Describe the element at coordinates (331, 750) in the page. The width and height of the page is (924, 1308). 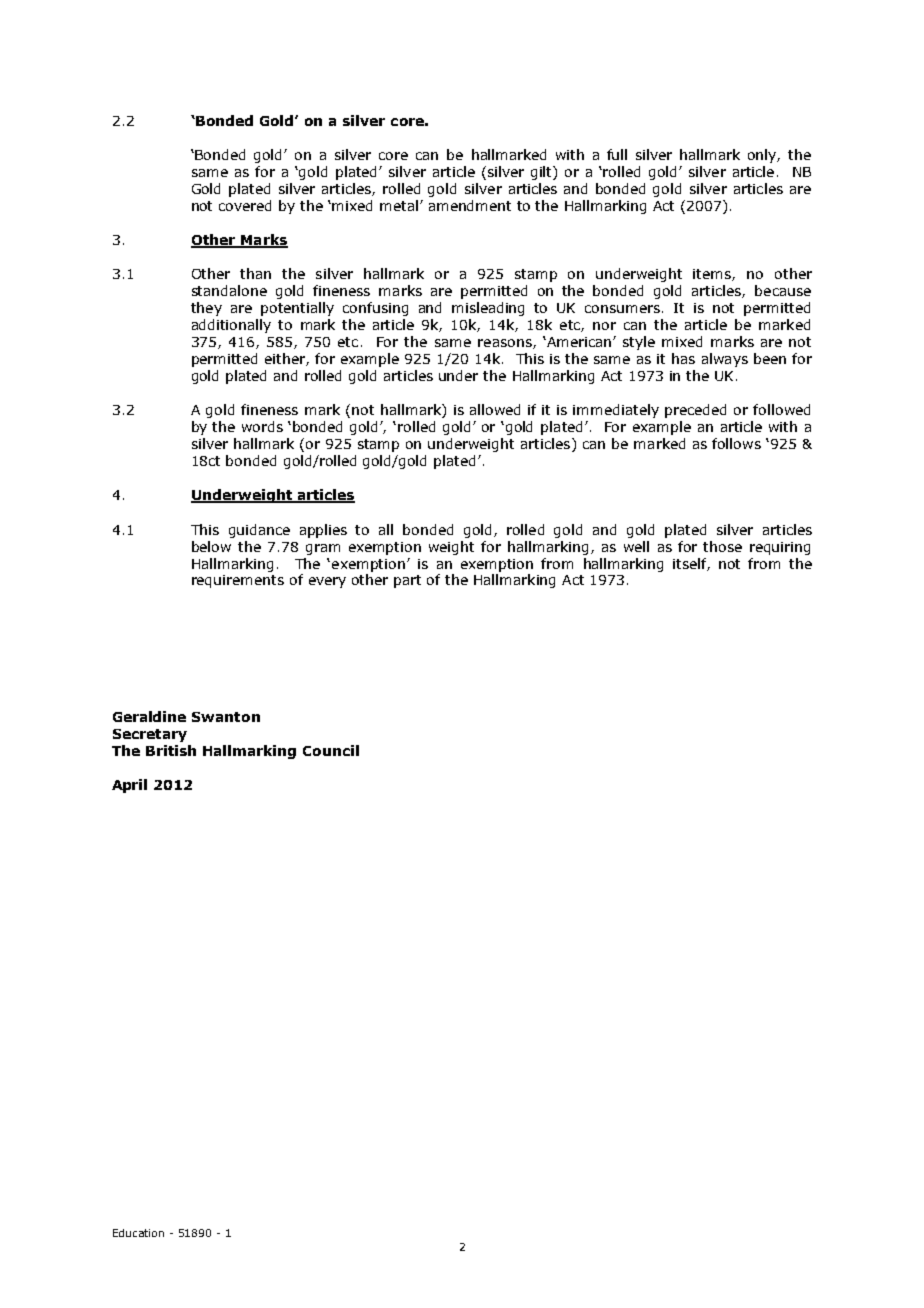
I see `Council` at that location.
